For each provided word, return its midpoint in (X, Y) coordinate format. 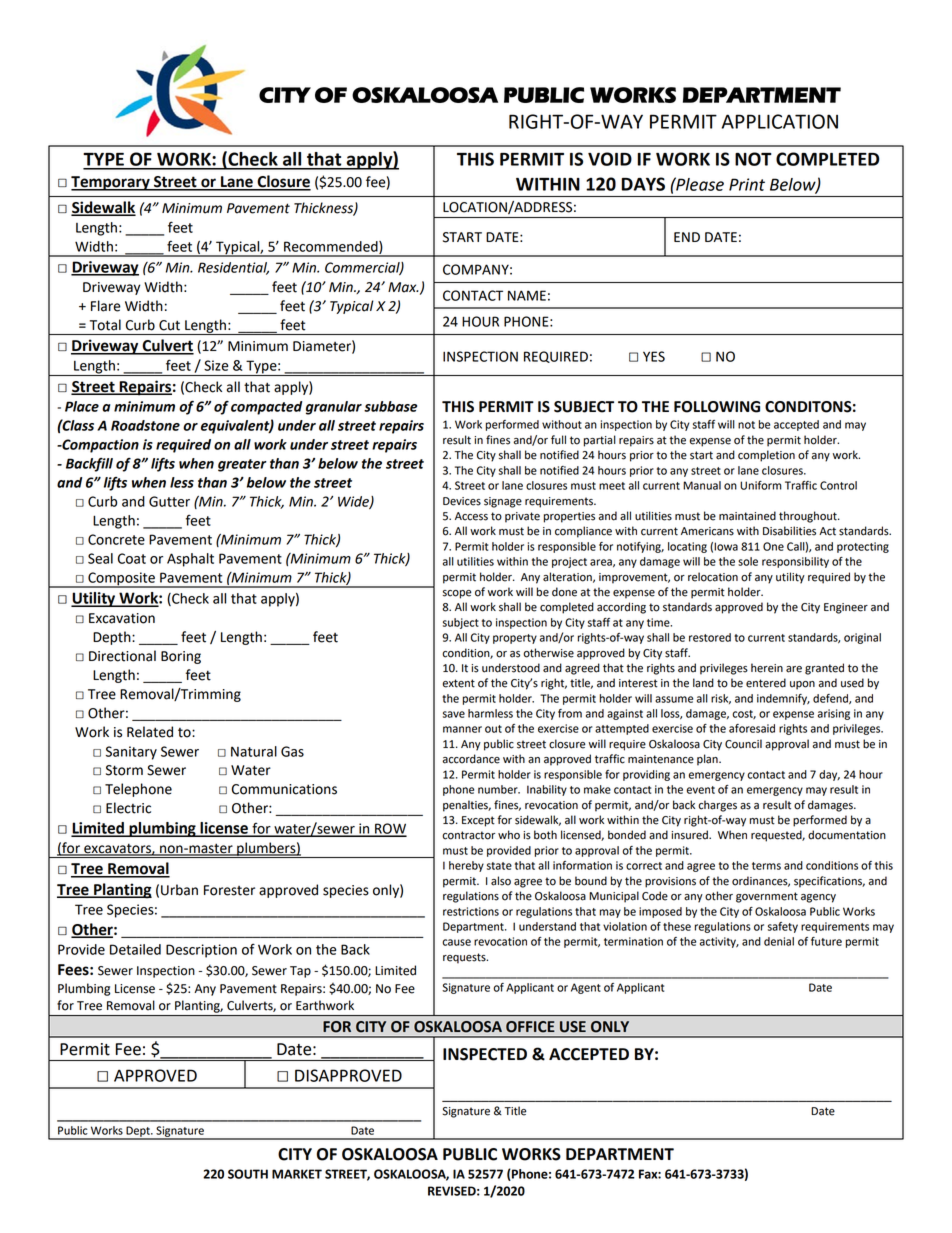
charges (717, 806)
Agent (586, 988)
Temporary (111, 183)
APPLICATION (780, 121)
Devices (462, 501)
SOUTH (248, 1174)
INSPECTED (485, 1054)
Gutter (169, 501)
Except (478, 821)
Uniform (761, 485)
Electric (128, 808)
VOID (610, 159)
